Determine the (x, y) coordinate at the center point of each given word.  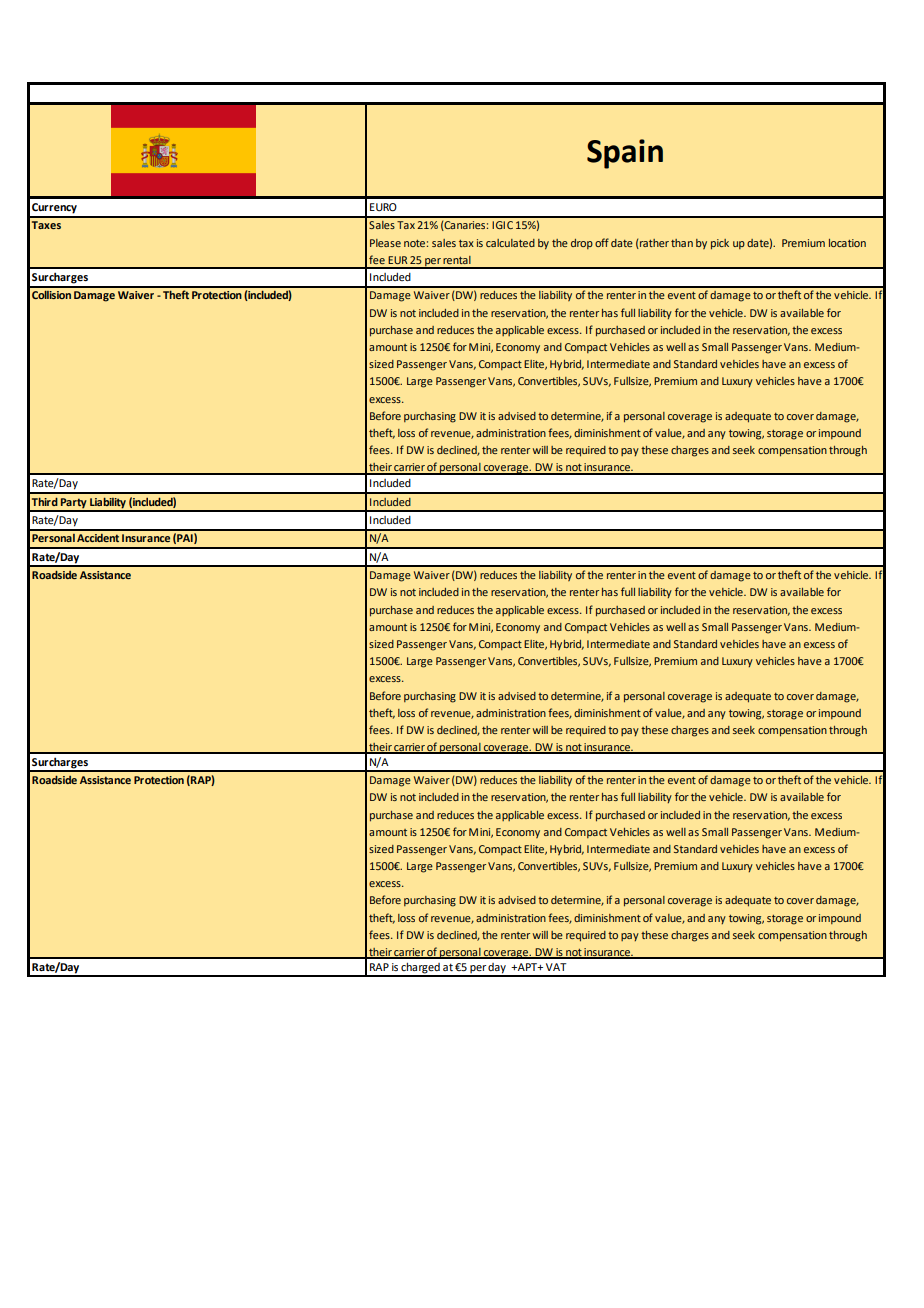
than (682, 243)
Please (385, 243)
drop (582, 244)
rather (653, 244)
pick (720, 244)
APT (527, 967)
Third (45, 501)
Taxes (46, 225)
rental (457, 260)
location (847, 243)
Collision (51, 295)
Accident (98, 538)
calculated (510, 243)
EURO (383, 207)
